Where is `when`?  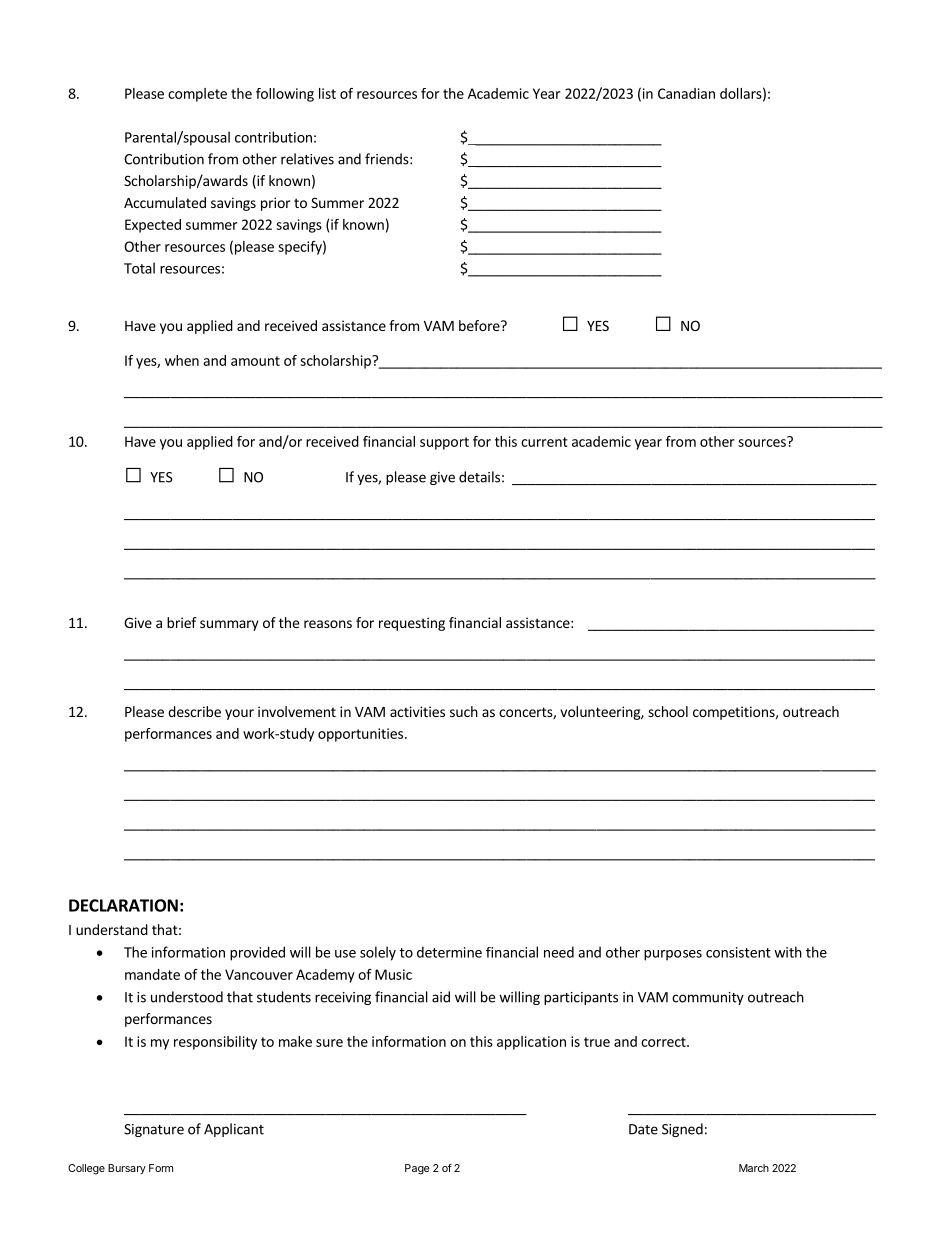 when is located at coordinates (182, 360).
